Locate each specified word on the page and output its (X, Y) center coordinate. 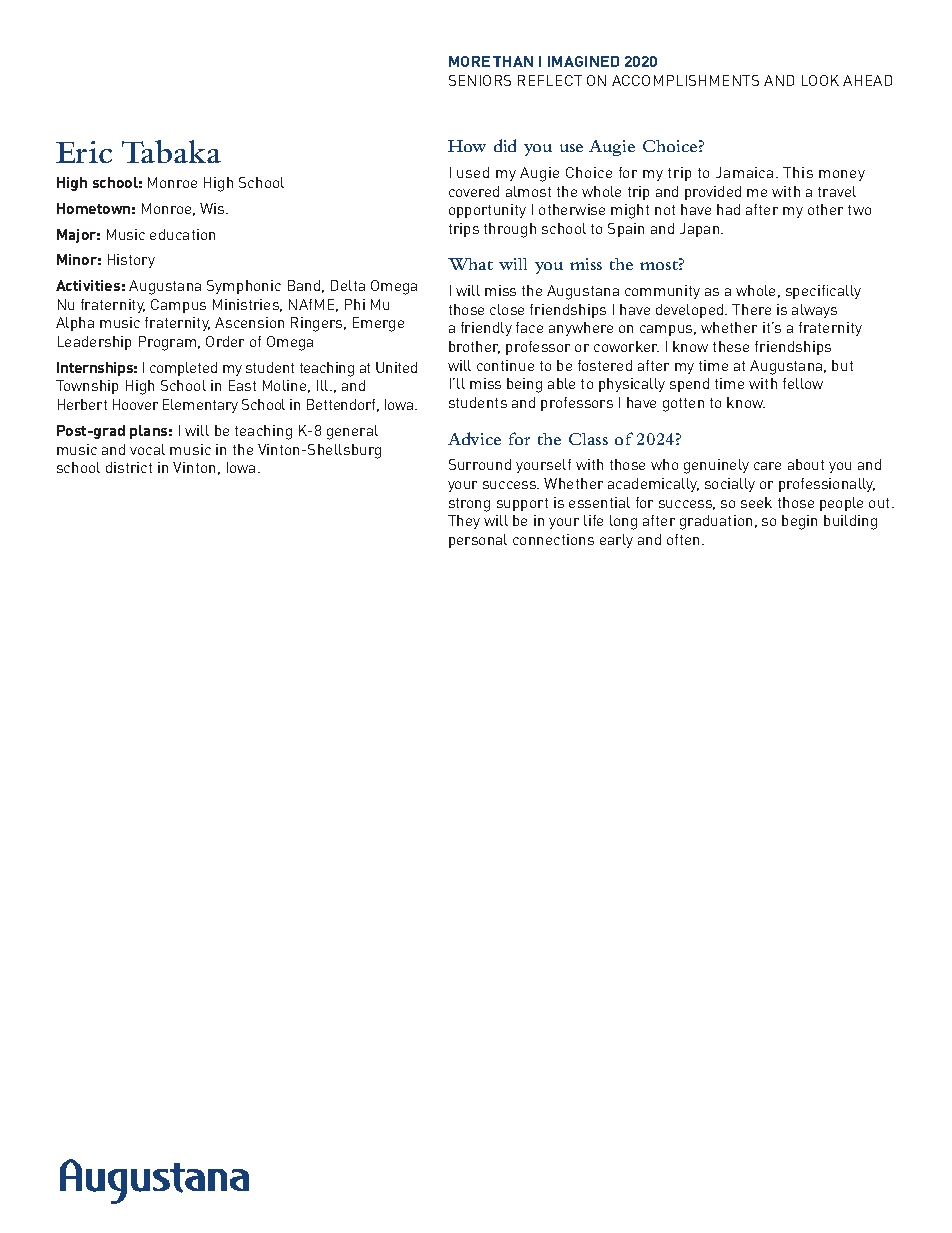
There (751, 309)
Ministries (247, 305)
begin (799, 522)
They (464, 522)
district (129, 467)
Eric (84, 152)
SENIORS (480, 80)
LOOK (820, 80)
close (507, 309)
